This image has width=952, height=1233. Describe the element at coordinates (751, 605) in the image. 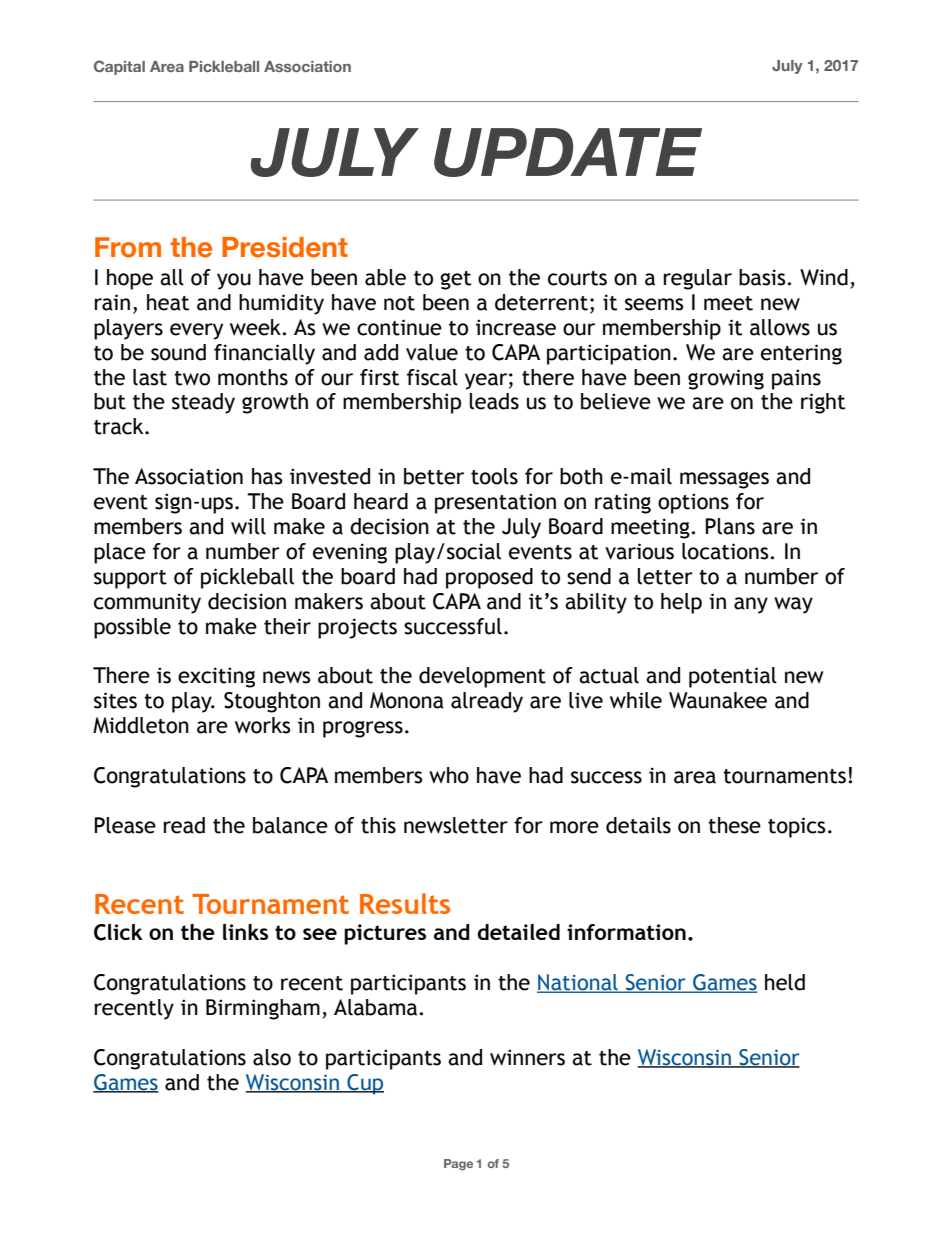

I see `any` at that location.
